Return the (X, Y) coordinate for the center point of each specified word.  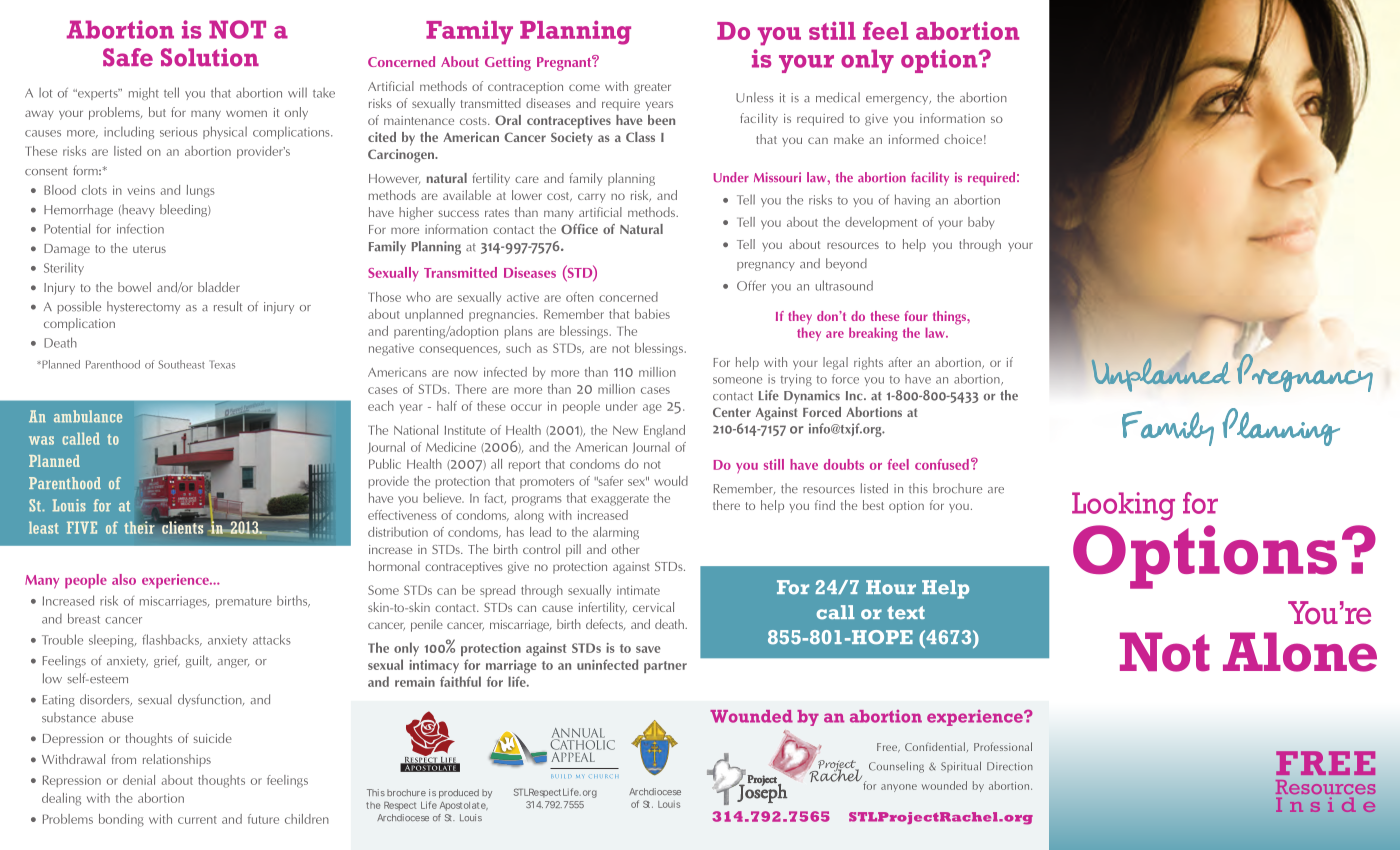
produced (459, 793)
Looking (1123, 506)
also (124, 579)
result (228, 306)
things (950, 318)
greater (652, 88)
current (197, 820)
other (626, 549)
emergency (898, 100)
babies (652, 314)
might (144, 93)
